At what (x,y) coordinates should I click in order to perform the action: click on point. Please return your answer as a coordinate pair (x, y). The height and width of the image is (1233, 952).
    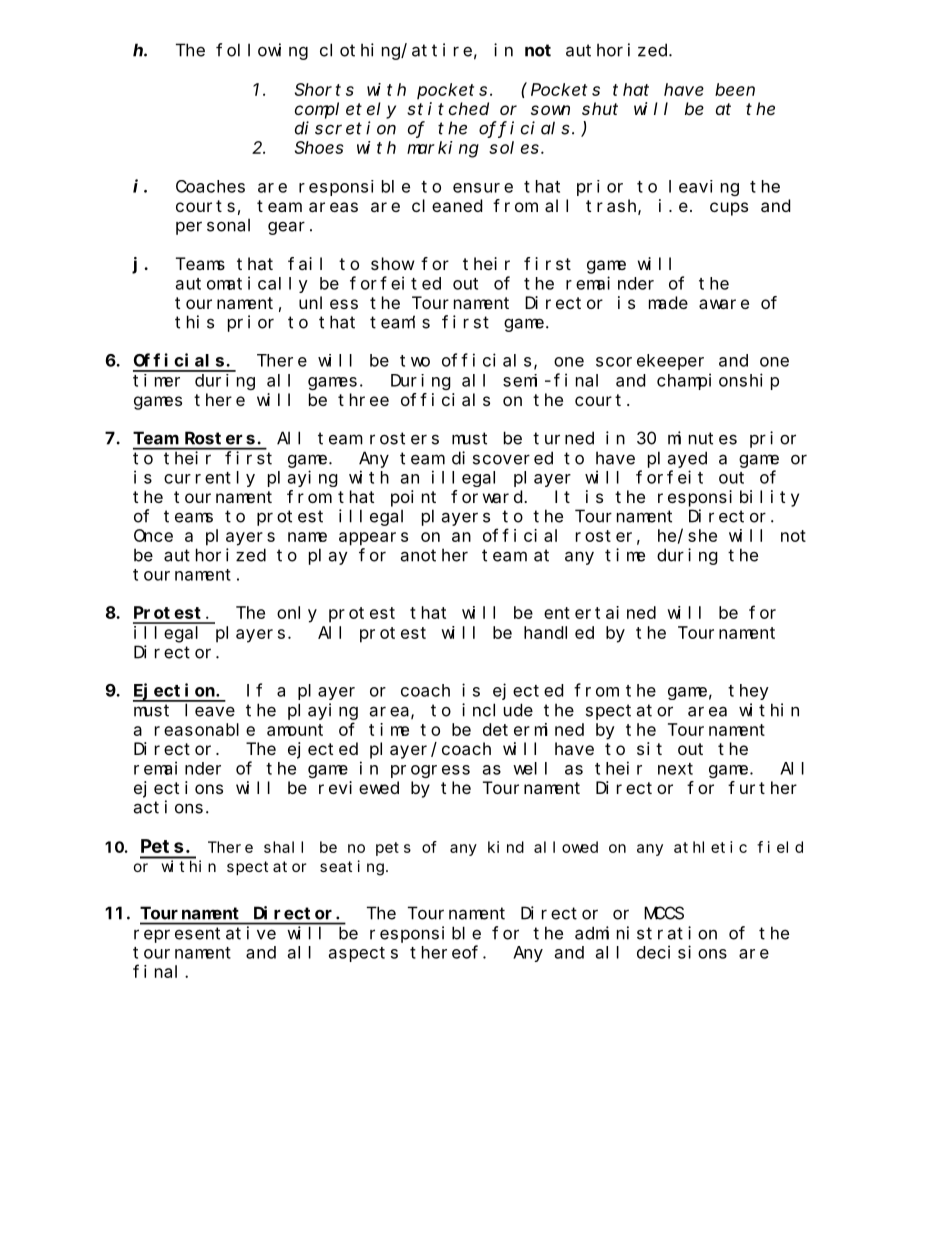
    Looking at the image, I should click on (413, 498).
